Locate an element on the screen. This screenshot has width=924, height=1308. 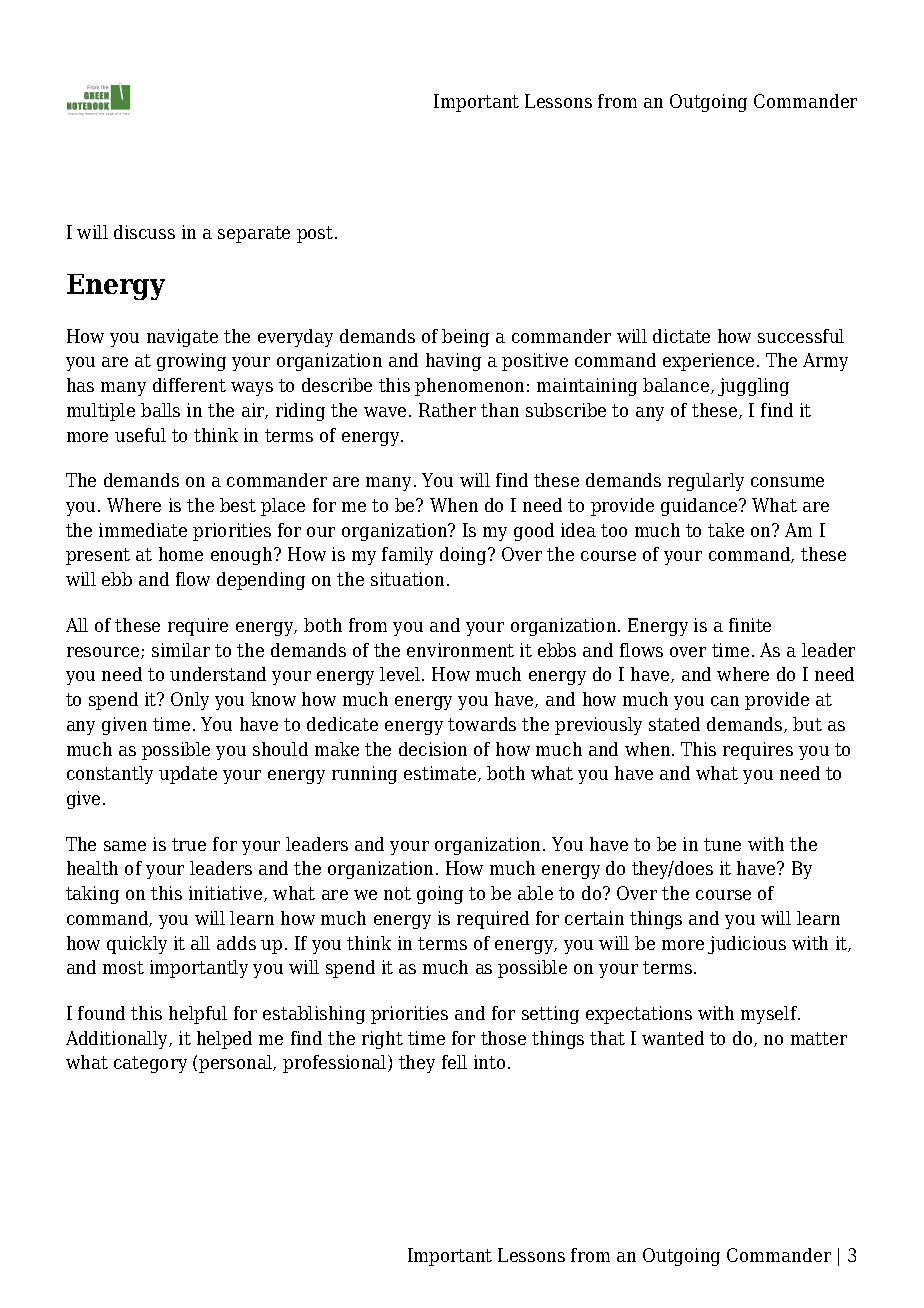
tune is located at coordinates (722, 844).
